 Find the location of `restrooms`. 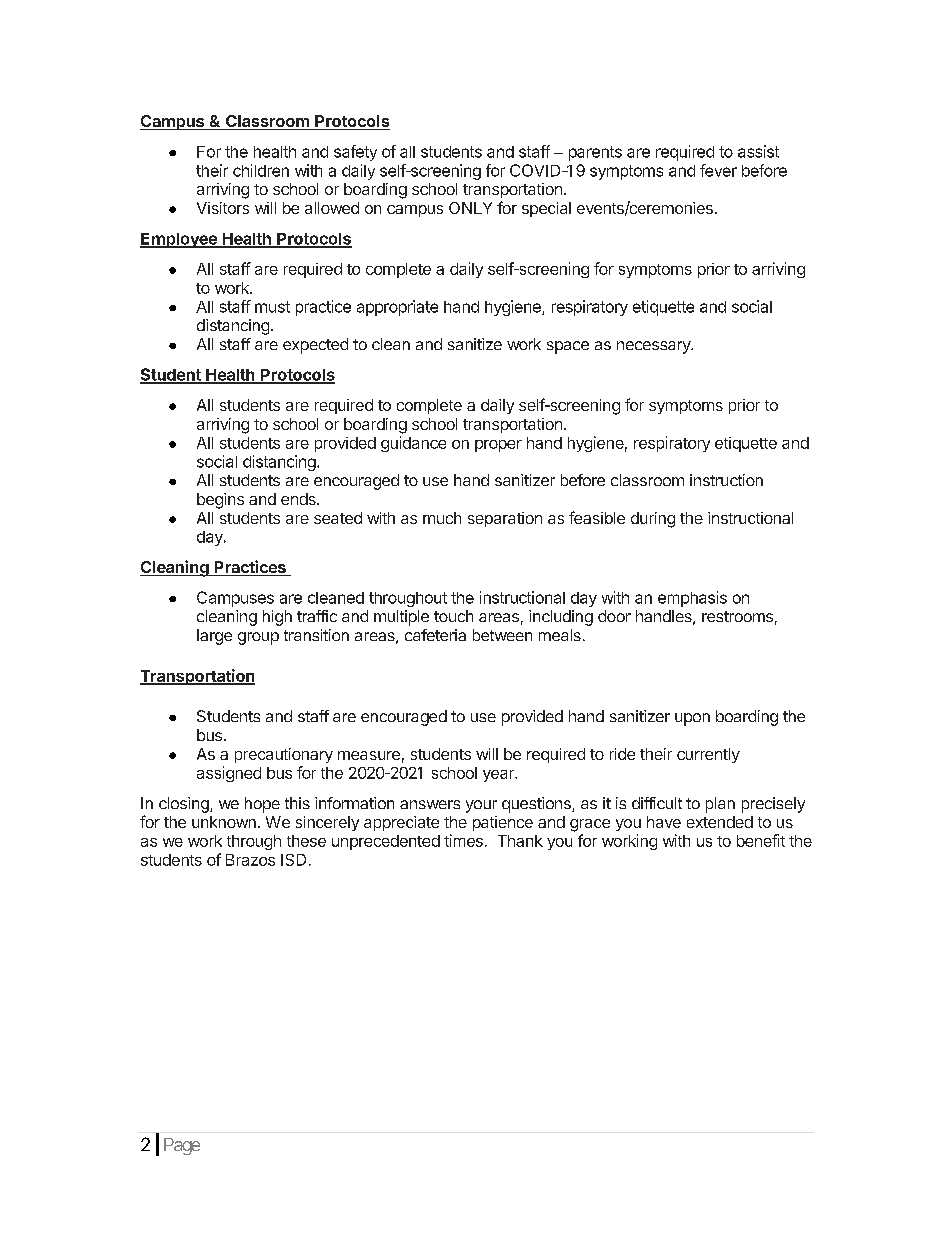

restrooms is located at coordinates (737, 616).
